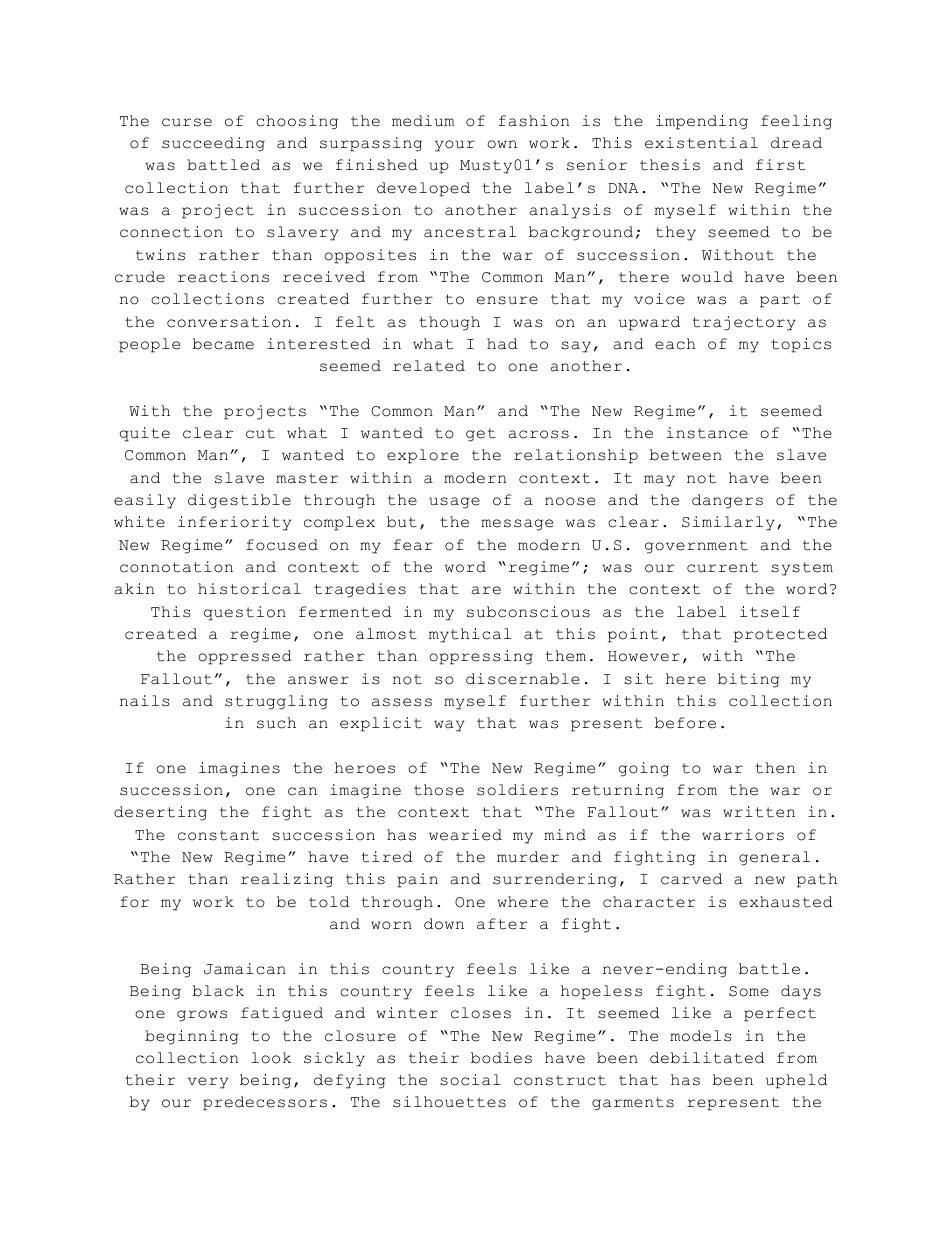 This screenshot has height=1233, width=952. I want to click on such, so click(276, 723).
